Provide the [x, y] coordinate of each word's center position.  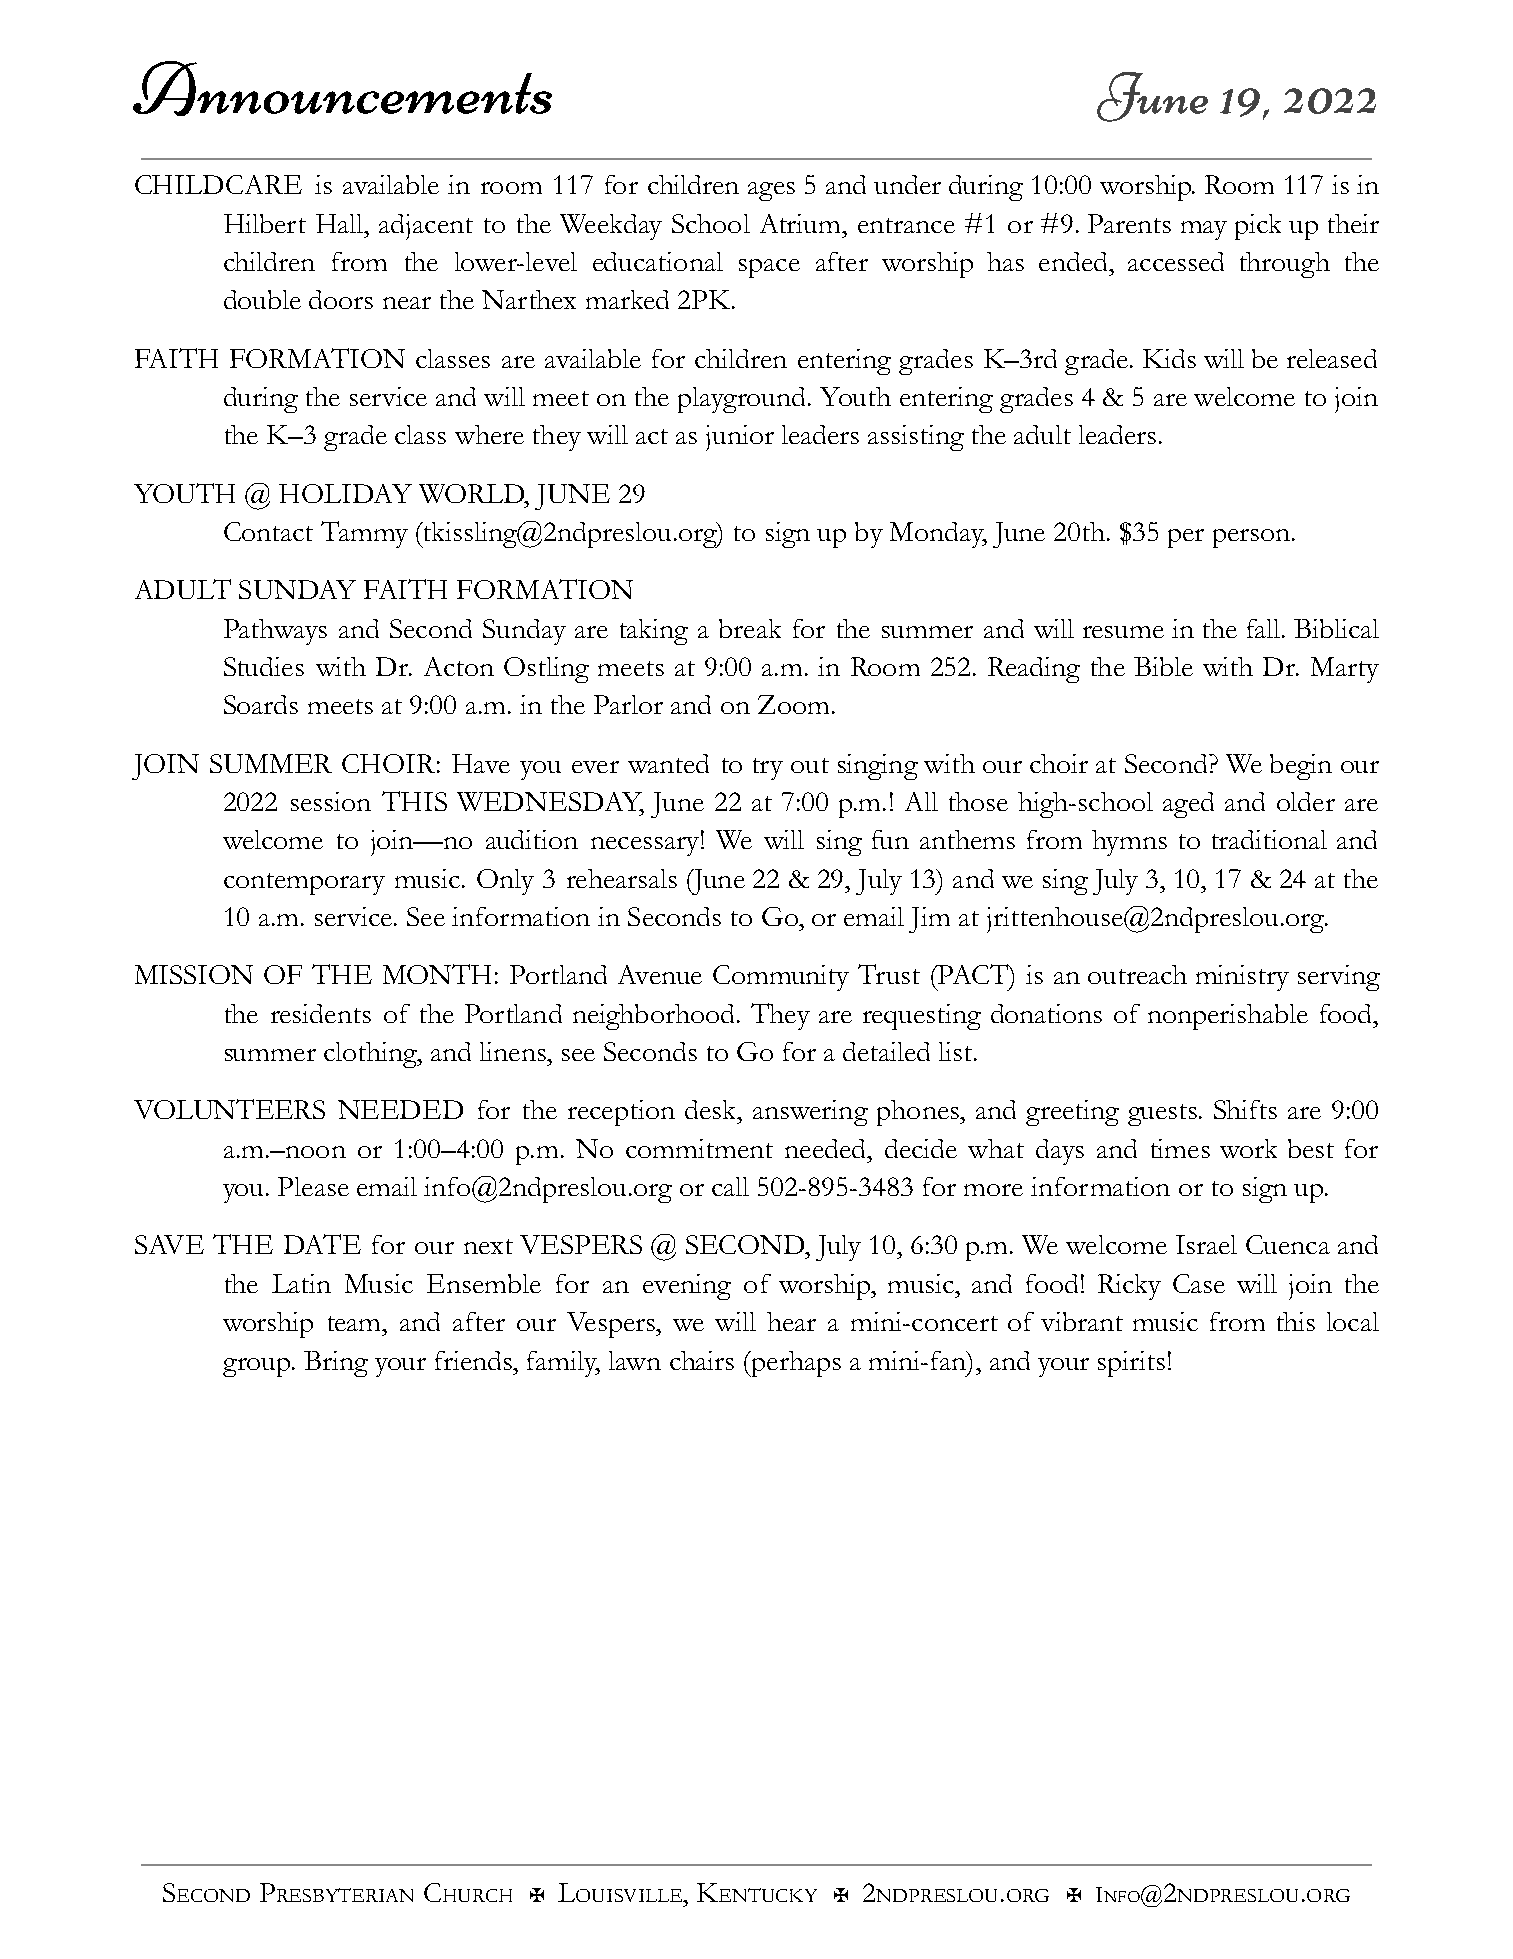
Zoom [793, 704]
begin [1301, 767]
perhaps [795, 1364]
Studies [264, 666]
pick [1258, 227]
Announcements [342, 88]
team [355, 1323]
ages [771, 191]
